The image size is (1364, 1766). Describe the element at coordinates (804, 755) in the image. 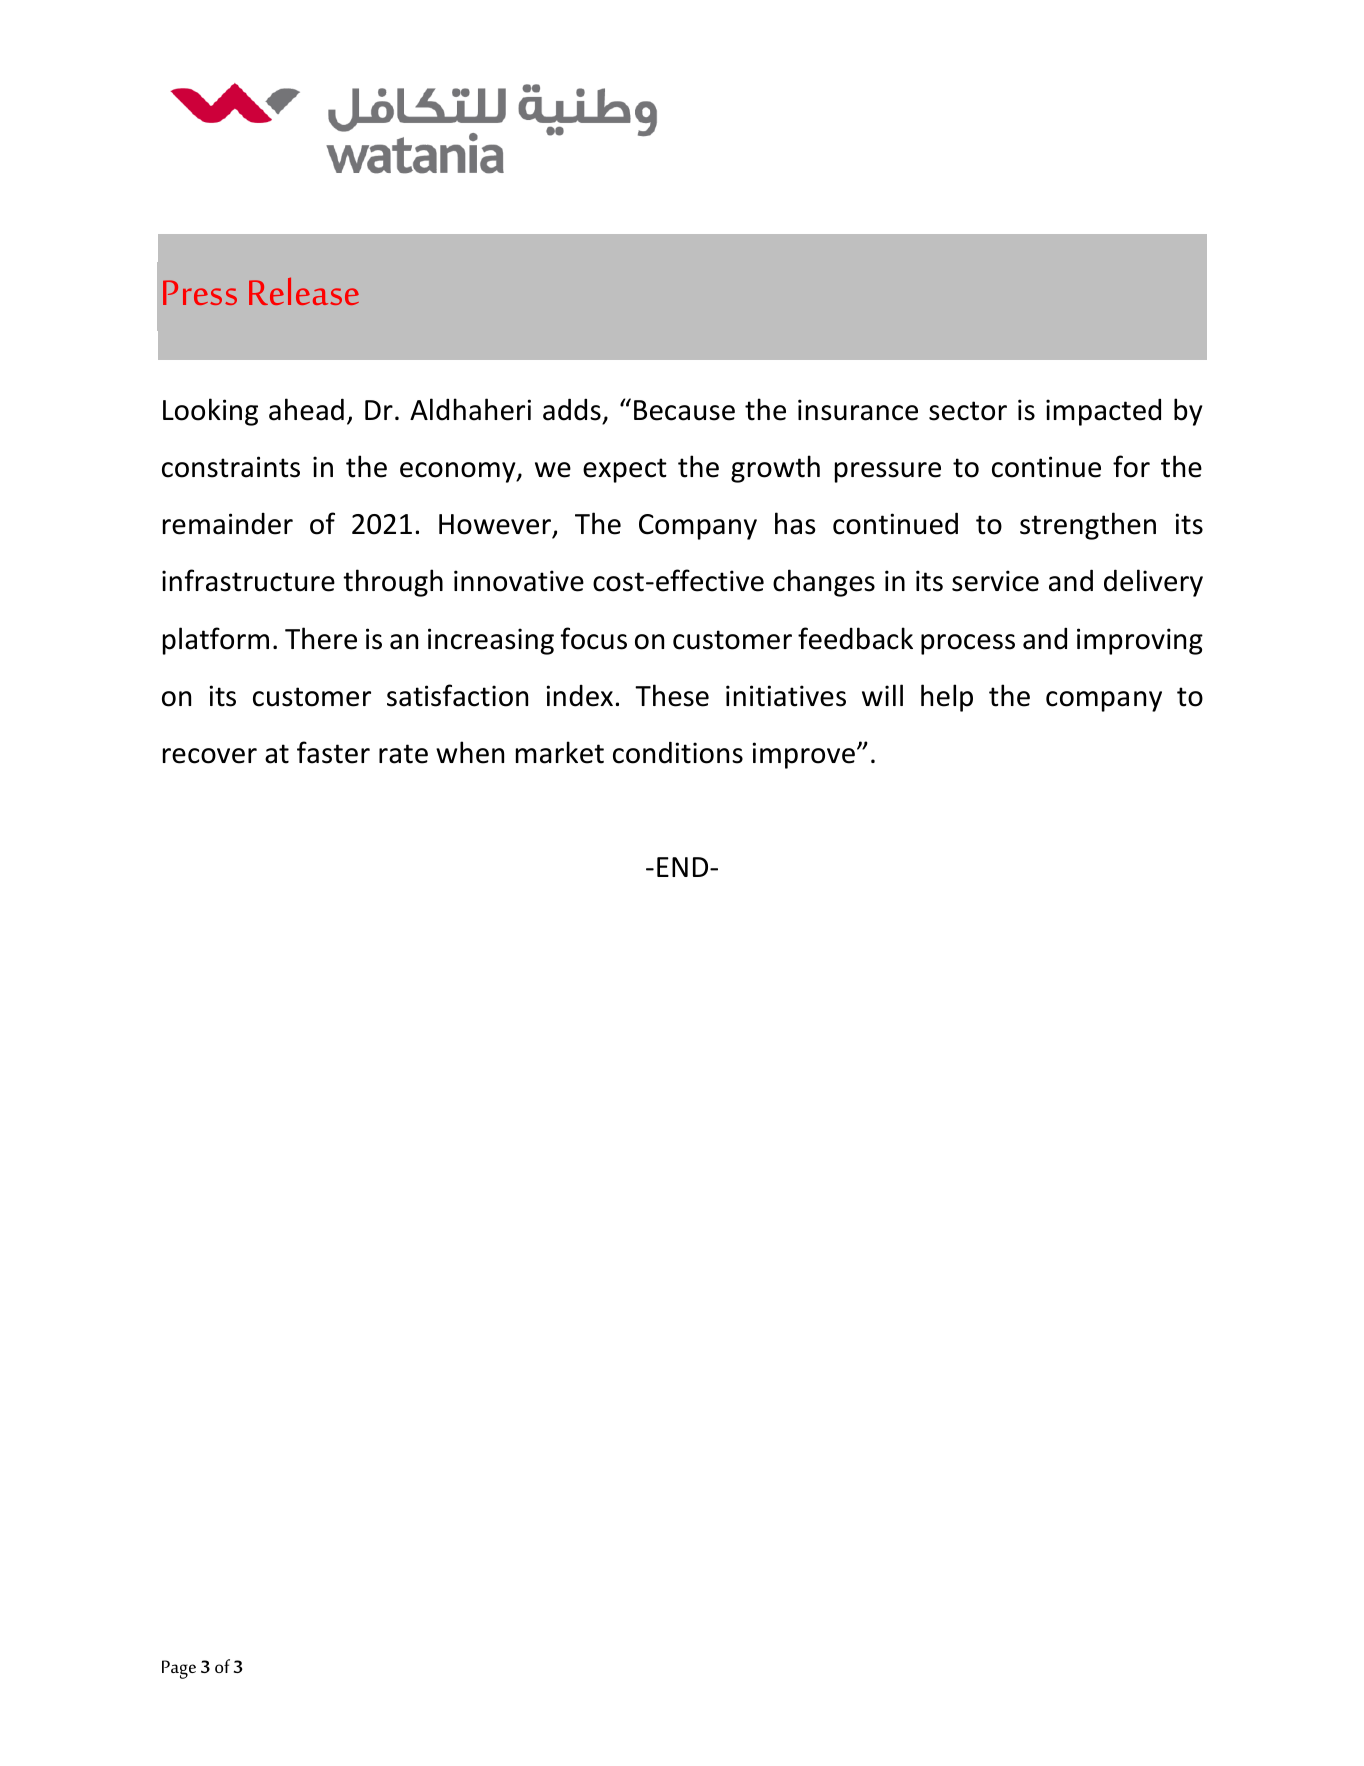

I see `improve` at that location.
